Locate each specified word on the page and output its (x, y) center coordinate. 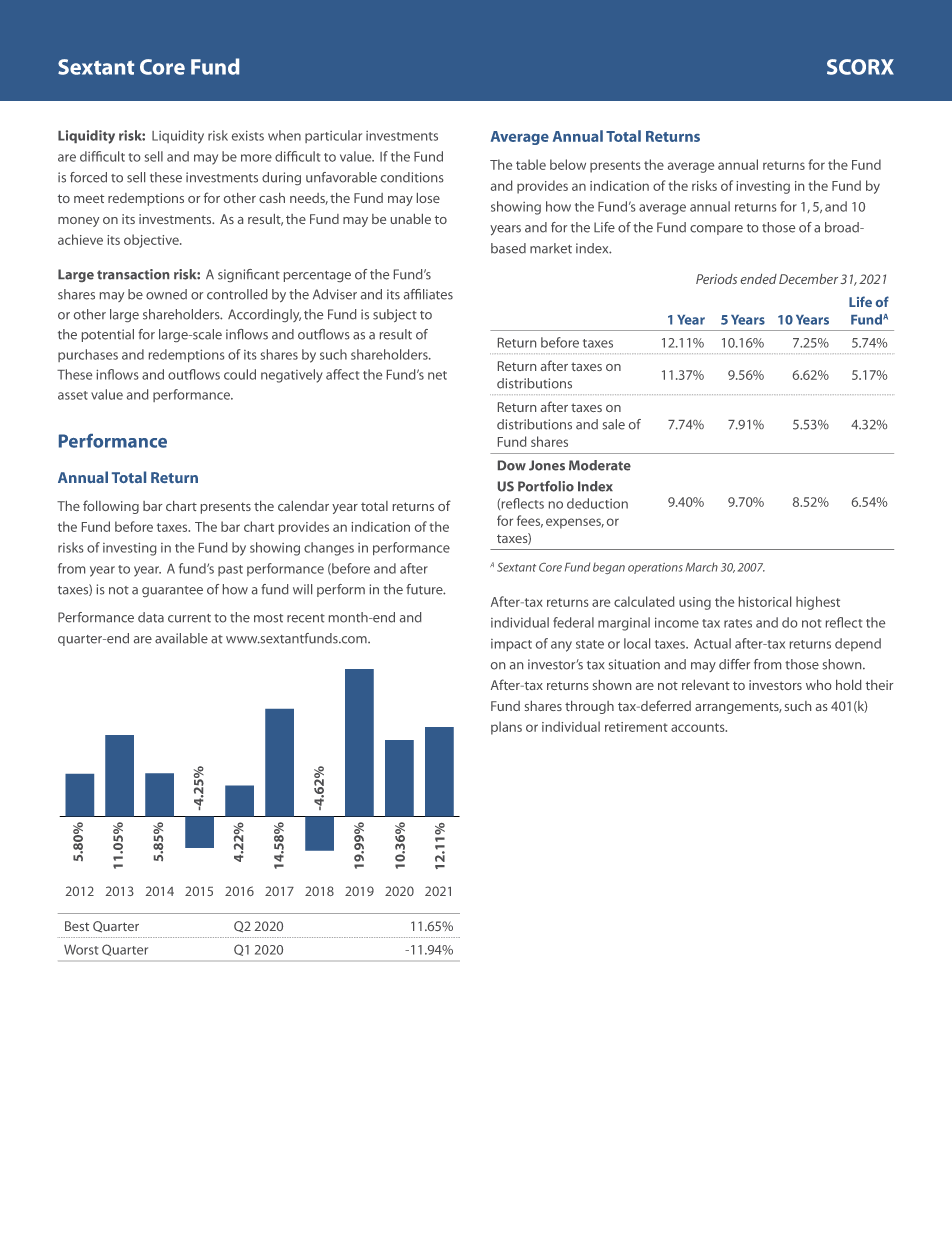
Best (77, 926)
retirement (636, 727)
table (531, 164)
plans (506, 728)
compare (716, 230)
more (256, 158)
